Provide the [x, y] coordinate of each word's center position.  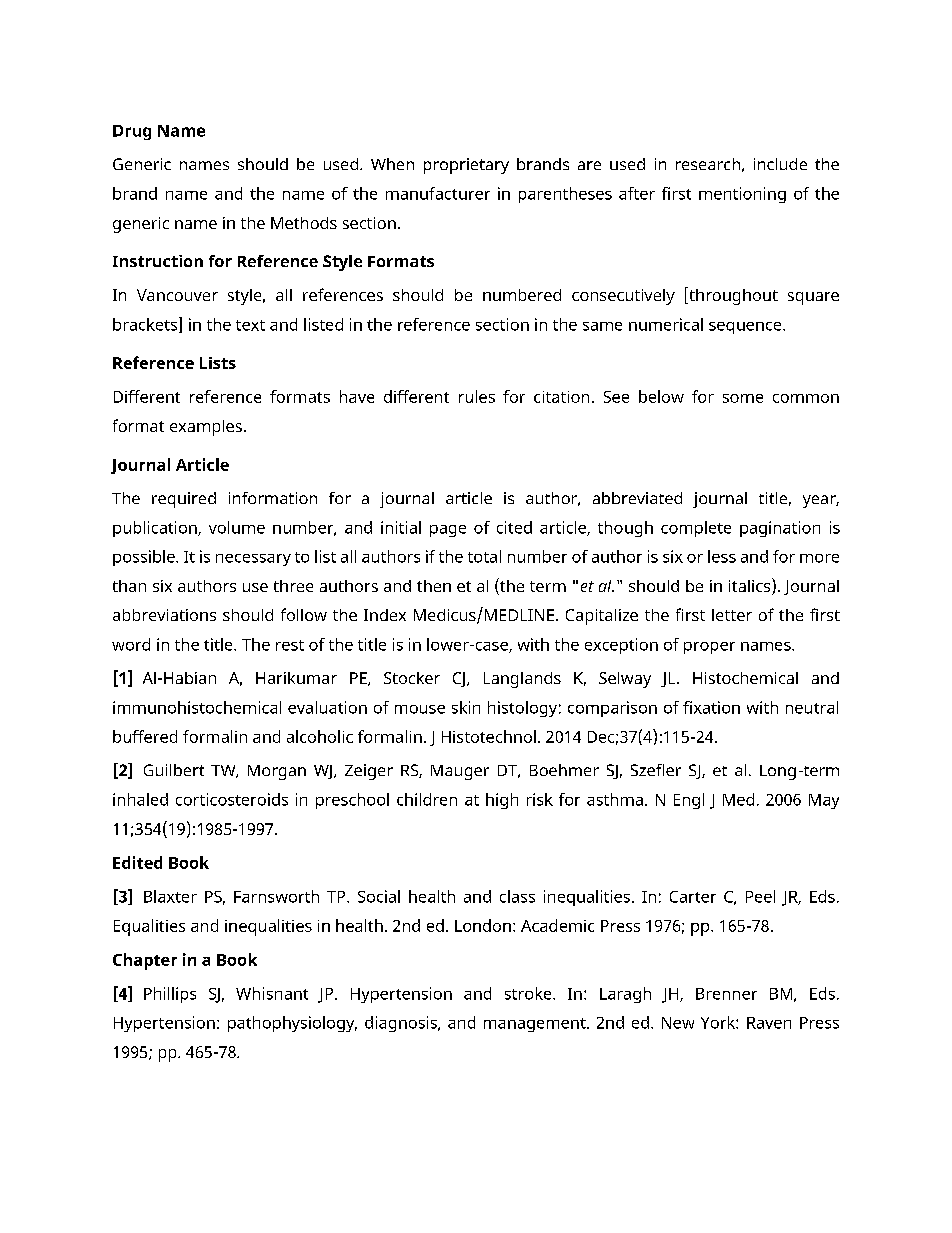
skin [466, 707]
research [708, 164]
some [743, 398]
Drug [132, 132]
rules [477, 396]
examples [206, 428]
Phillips [170, 995]
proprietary [466, 166]
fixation [711, 707]
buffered [145, 736]
